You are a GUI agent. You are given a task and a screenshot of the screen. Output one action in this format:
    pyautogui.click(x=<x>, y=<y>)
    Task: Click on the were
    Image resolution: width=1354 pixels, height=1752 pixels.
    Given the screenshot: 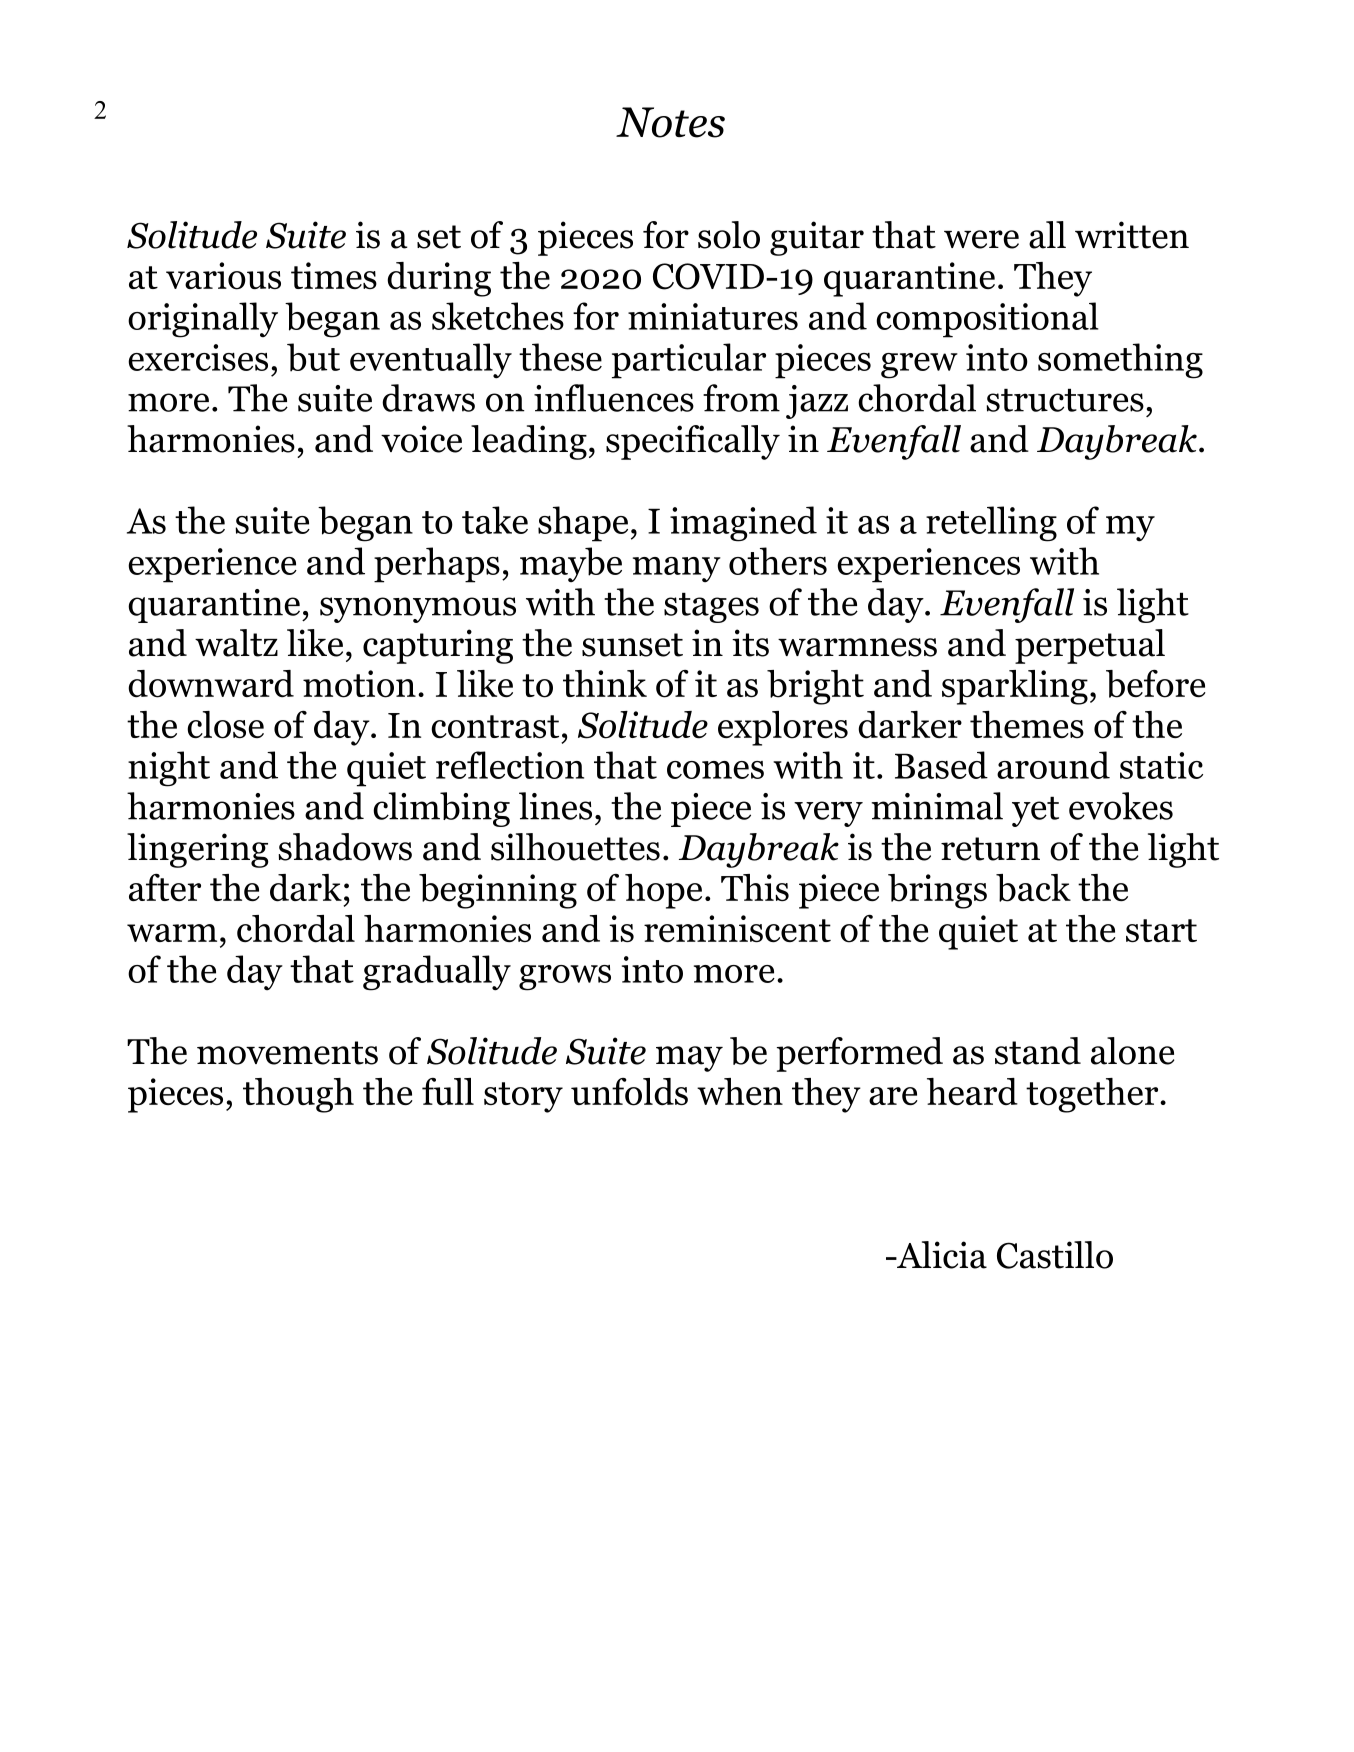 What is the action you would take?
    pyautogui.click(x=981, y=239)
